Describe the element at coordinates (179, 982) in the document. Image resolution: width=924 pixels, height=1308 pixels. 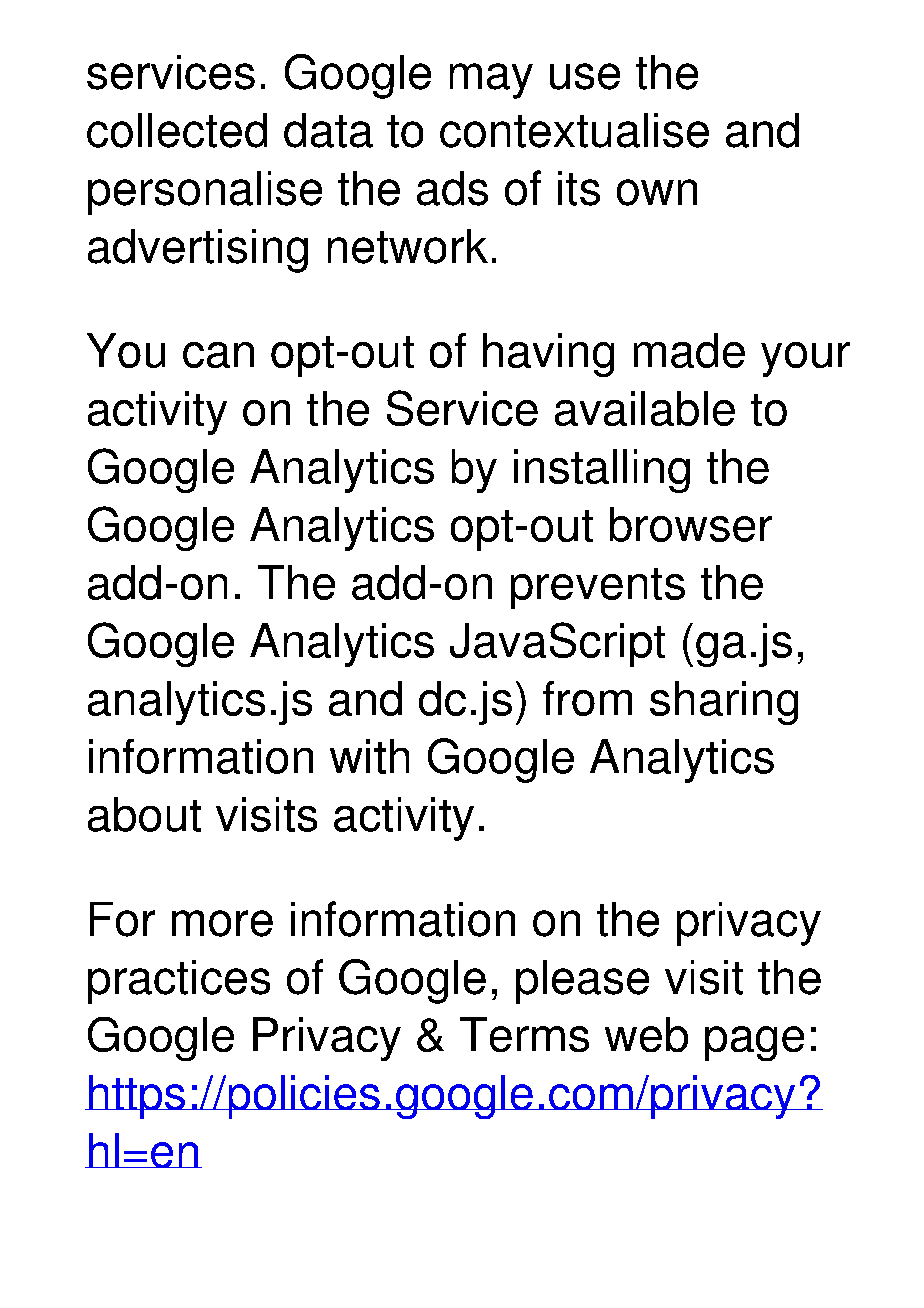
I see `practices` at that location.
